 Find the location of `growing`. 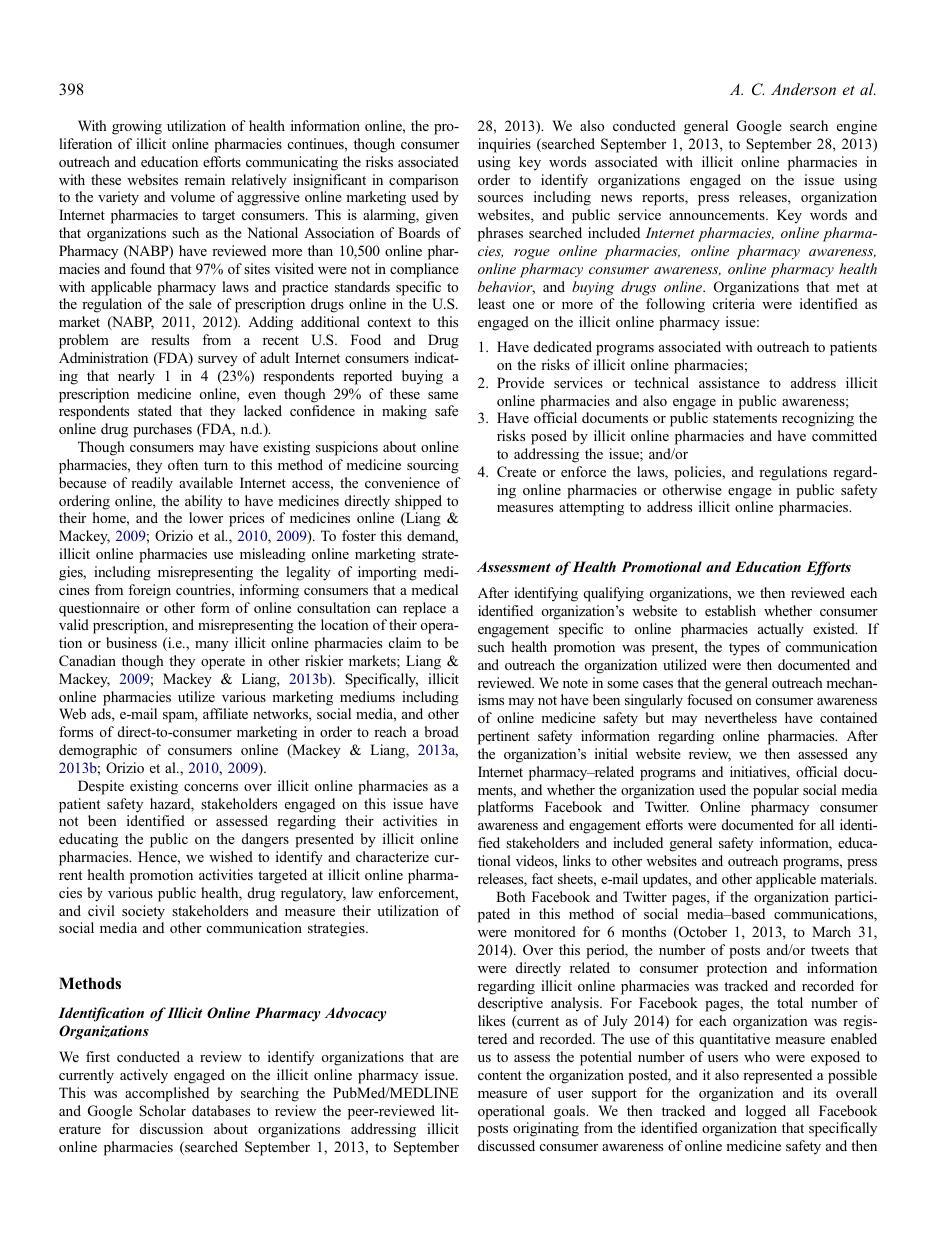

growing is located at coordinates (137, 127).
